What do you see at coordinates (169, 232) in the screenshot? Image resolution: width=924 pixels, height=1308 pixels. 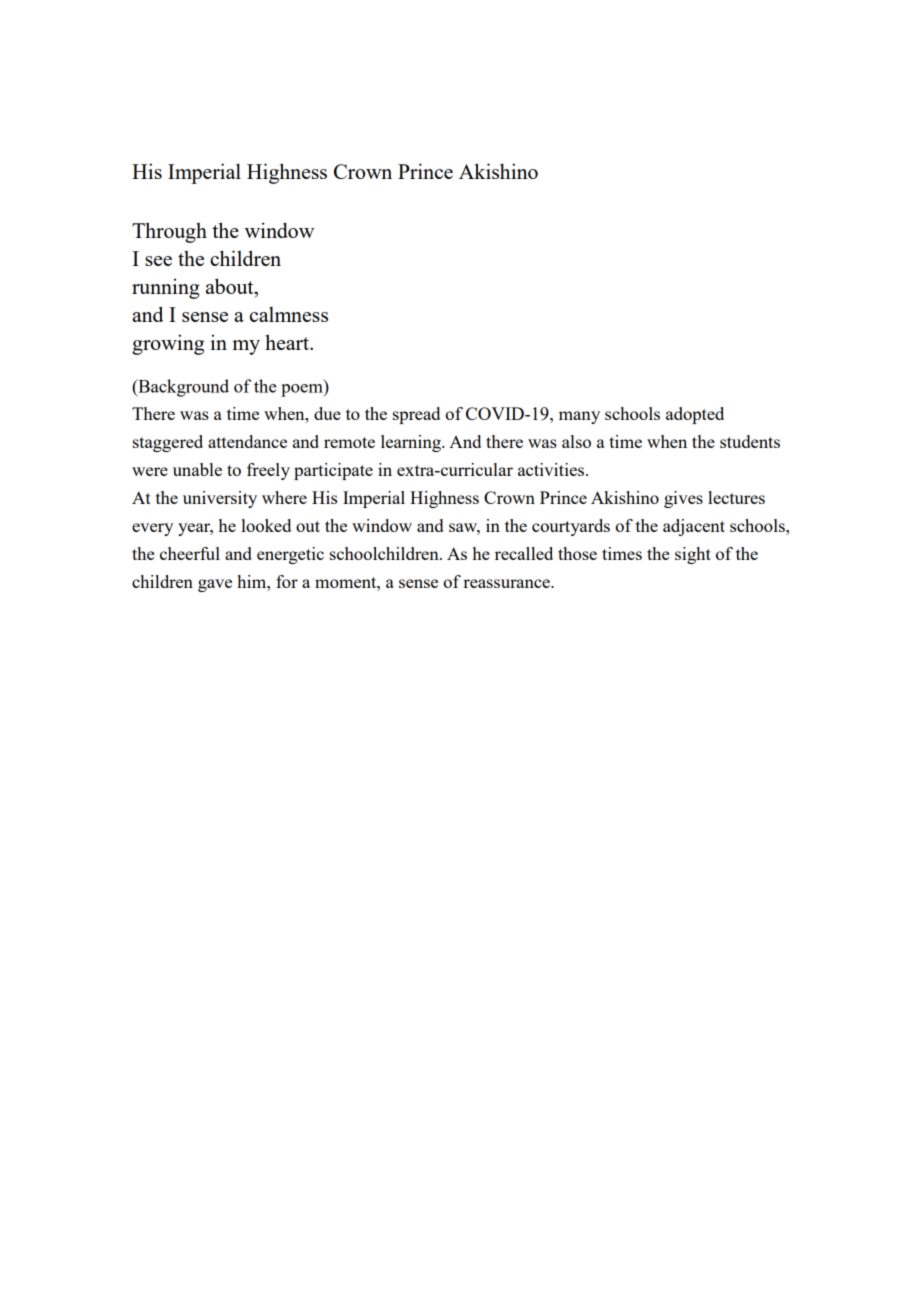 I see `Through` at bounding box center [169, 232].
